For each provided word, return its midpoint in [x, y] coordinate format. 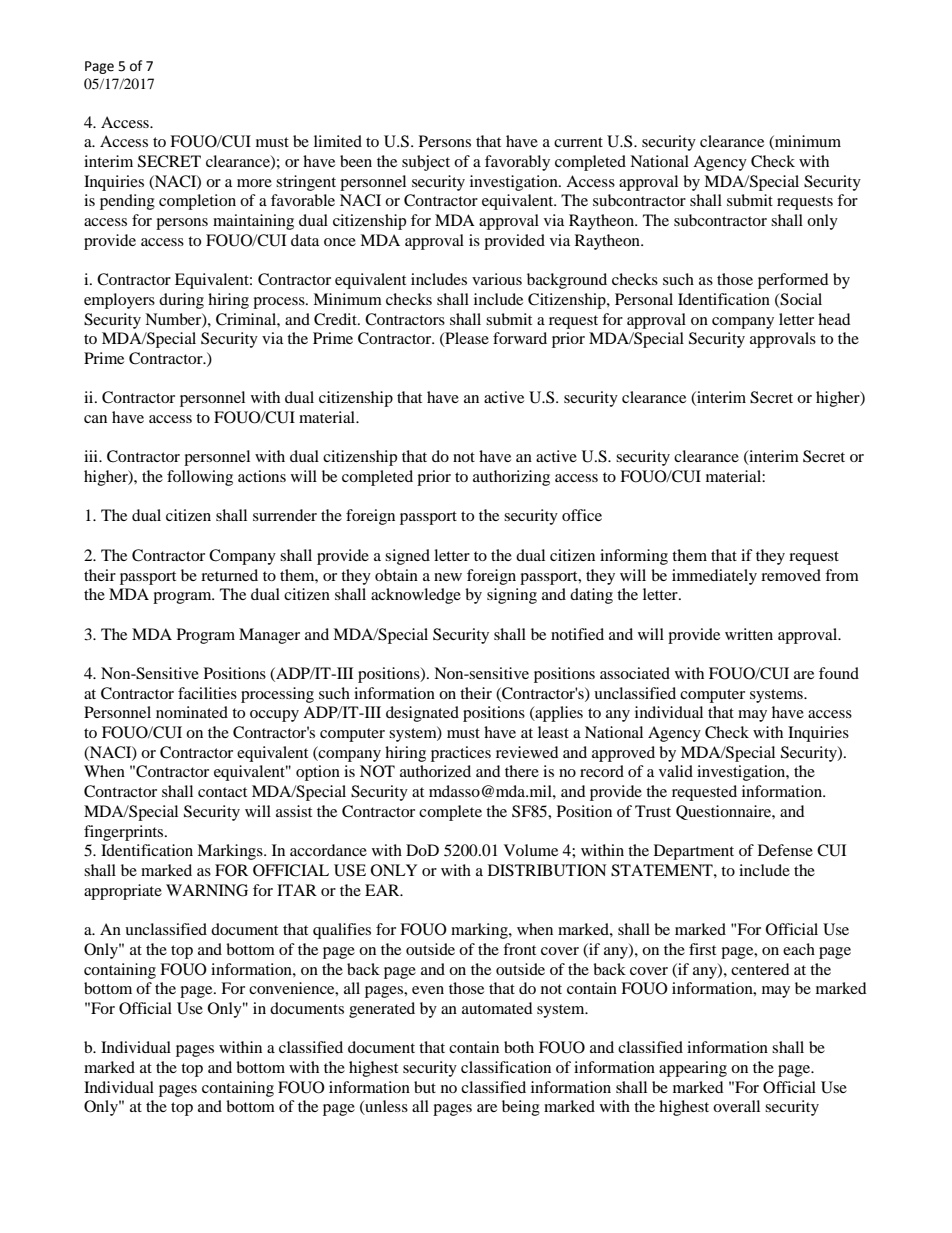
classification [506, 1067]
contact [222, 792]
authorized [435, 771]
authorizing [511, 478]
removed [791, 575]
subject [426, 163]
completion [197, 202]
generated [382, 1010]
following [200, 478]
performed [793, 281]
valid [676, 771]
